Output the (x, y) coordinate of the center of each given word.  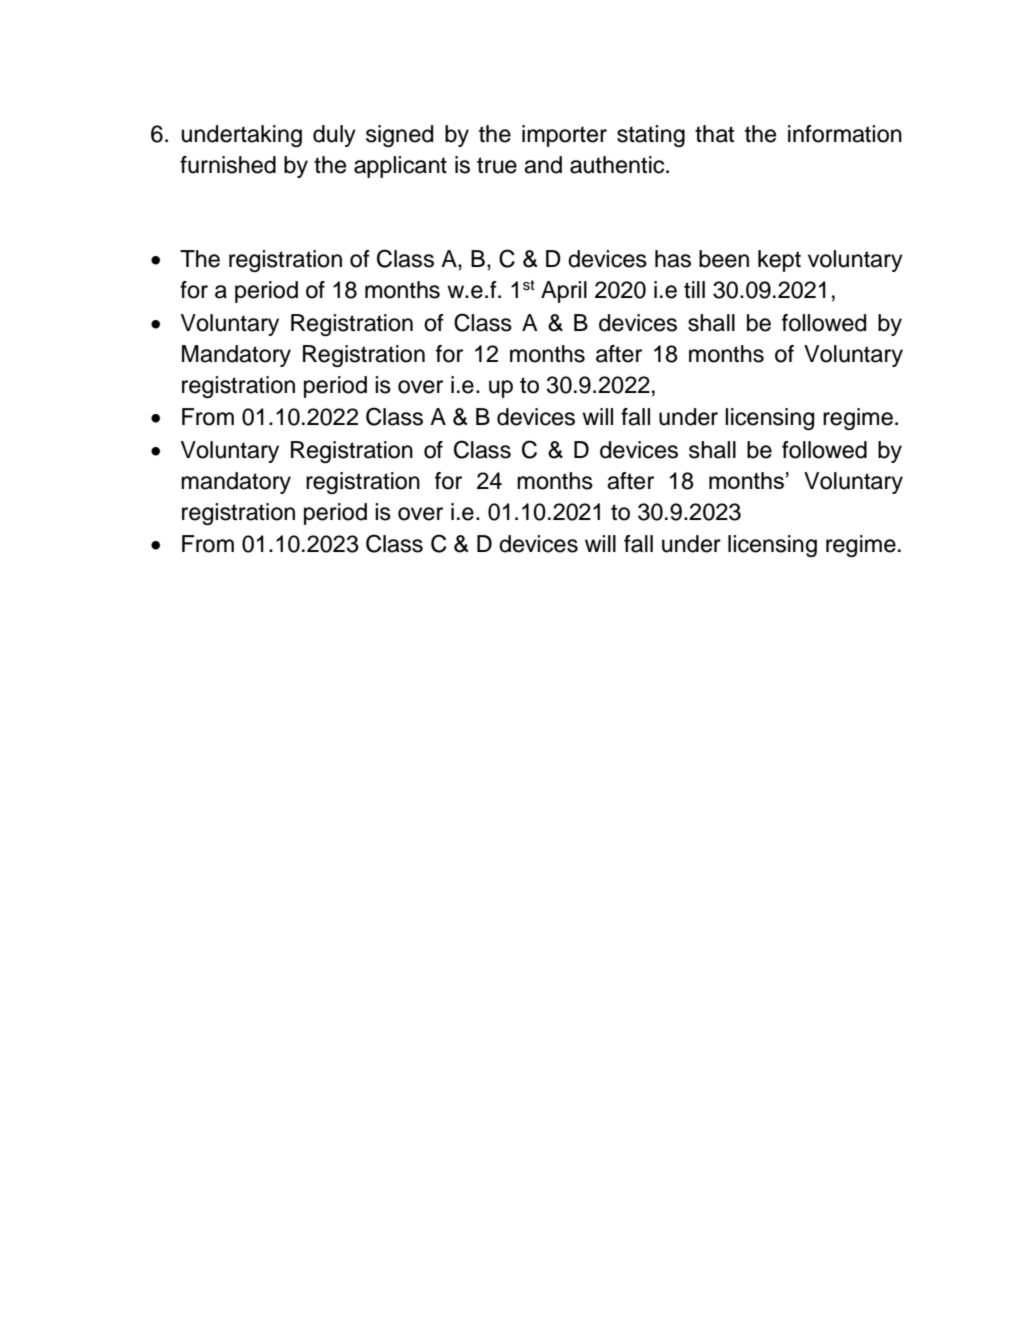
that (714, 134)
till (694, 289)
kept (779, 261)
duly (334, 136)
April (564, 292)
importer (564, 136)
